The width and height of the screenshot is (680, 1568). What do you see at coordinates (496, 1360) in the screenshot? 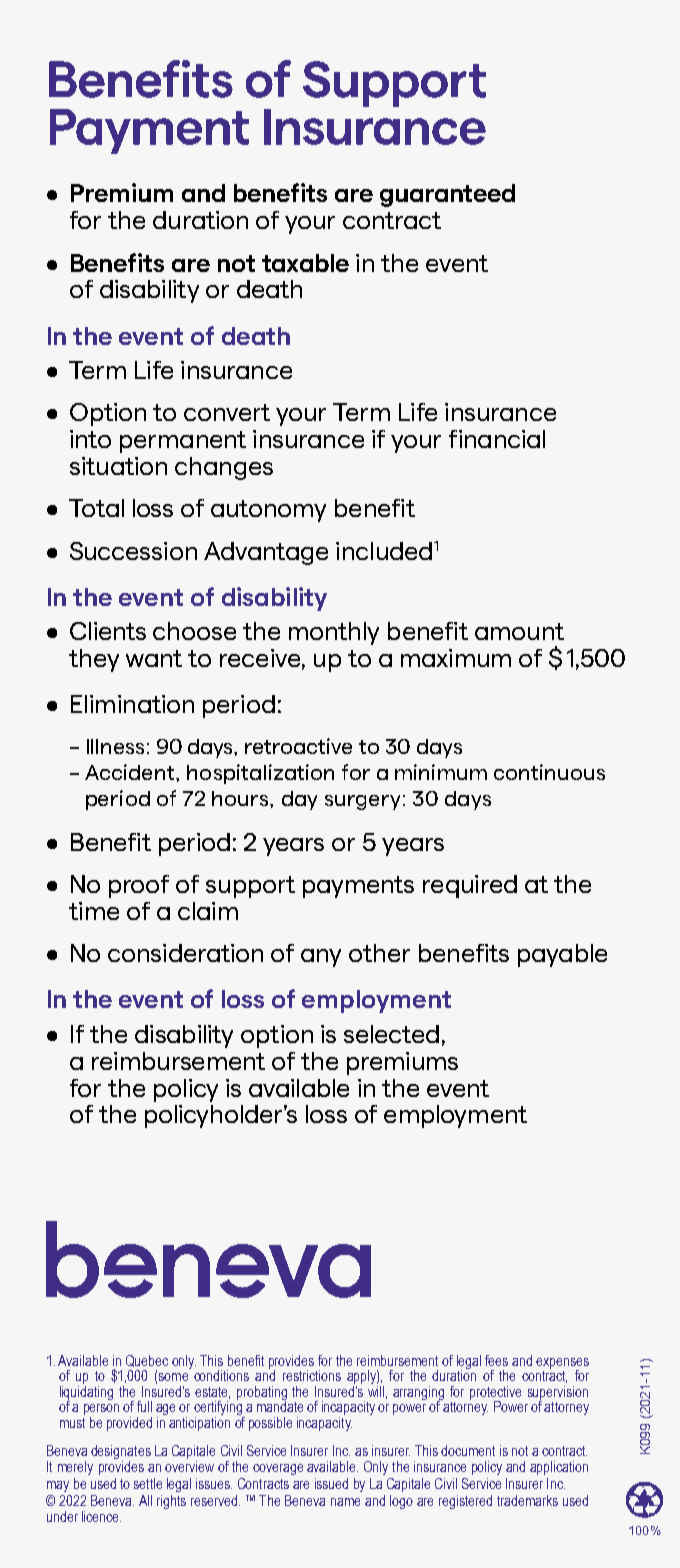
I see `fees` at bounding box center [496, 1360].
